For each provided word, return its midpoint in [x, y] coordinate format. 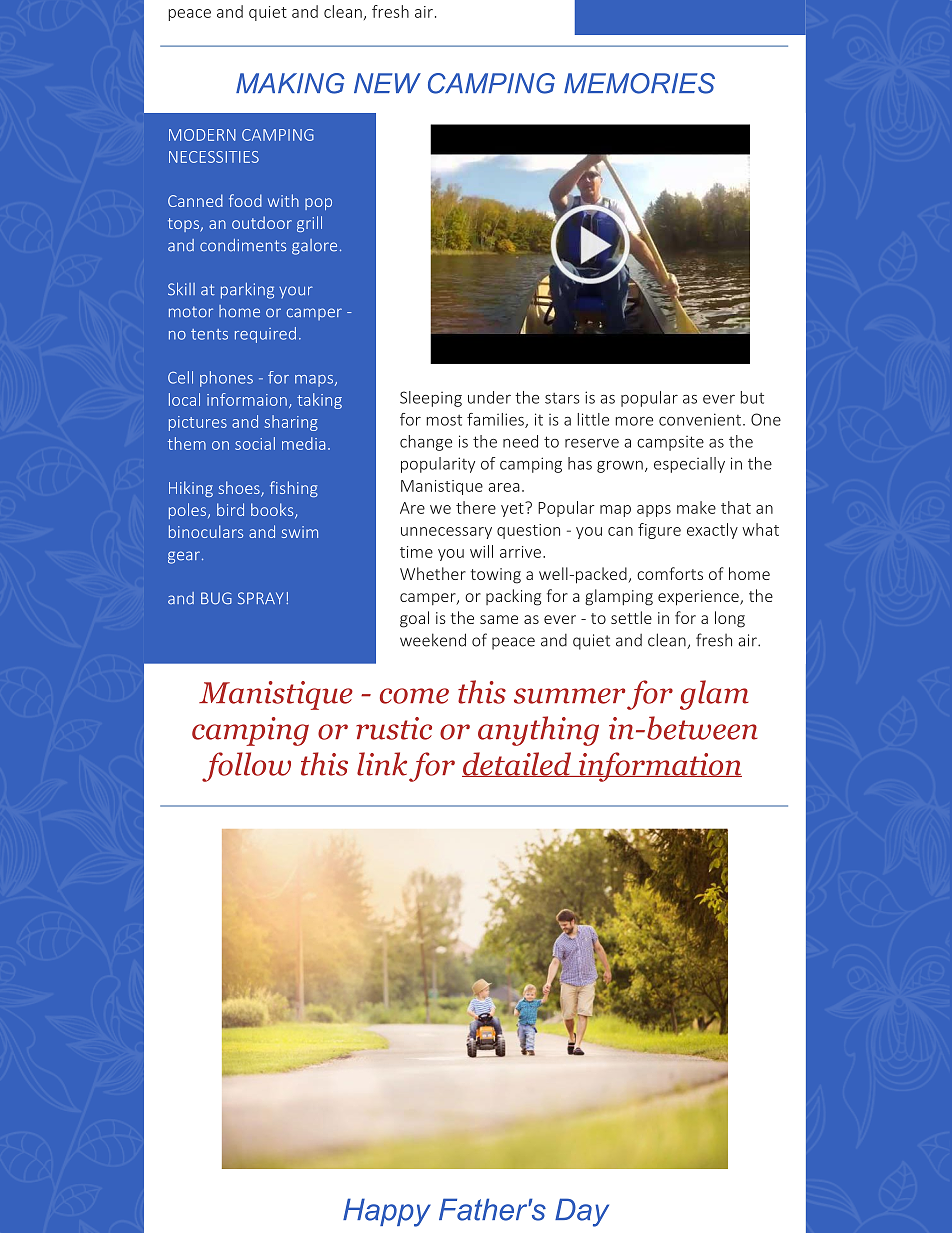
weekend [433, 640]
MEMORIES [639, 83]
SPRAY [260, 598]
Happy [387, 1212]
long [730, 619]
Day [582, 1212]
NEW [387, 83]
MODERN [202, 135]
